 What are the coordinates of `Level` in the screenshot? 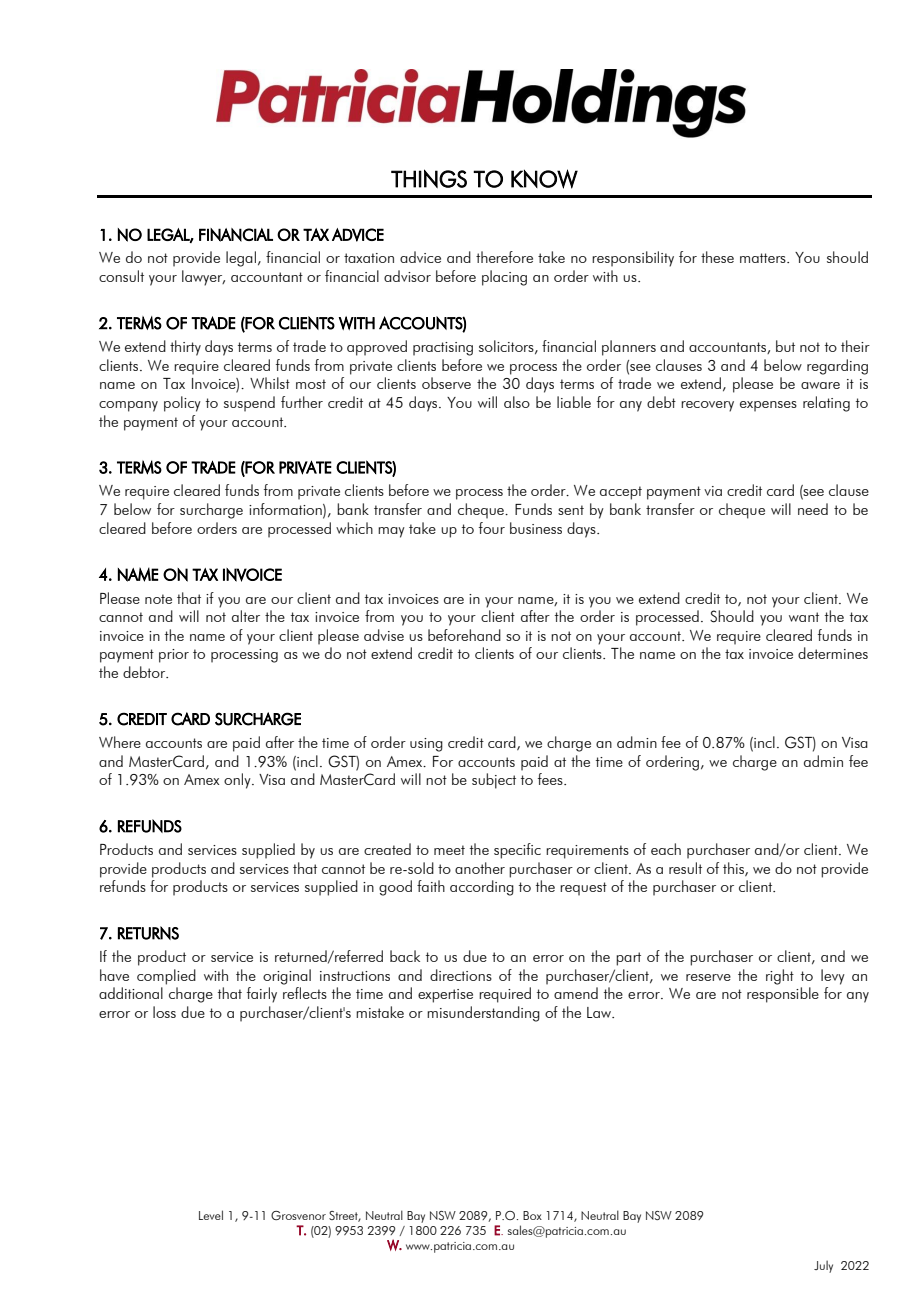 It's located at (211, 1215).
